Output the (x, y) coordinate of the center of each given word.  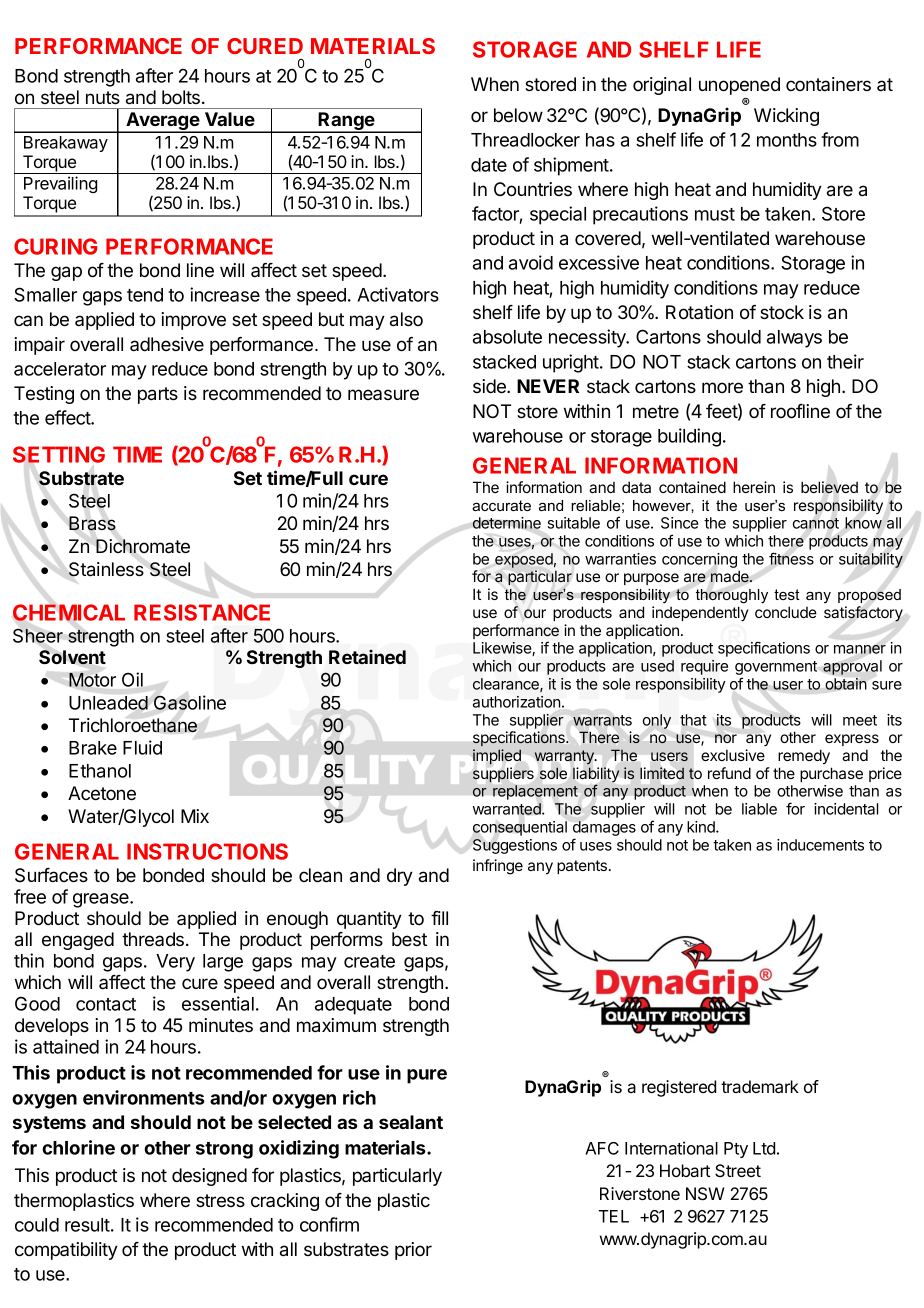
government (776, 669)
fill (439, 918)
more (722, 387)
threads (154, 939)
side (490, 386)
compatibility (66, 1251)
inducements (820, 845)
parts (158, 395)
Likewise (503, 649)
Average (162, 122)
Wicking (786, 117)
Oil (132, 679)
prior (413, 1251)
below (518, 115)
